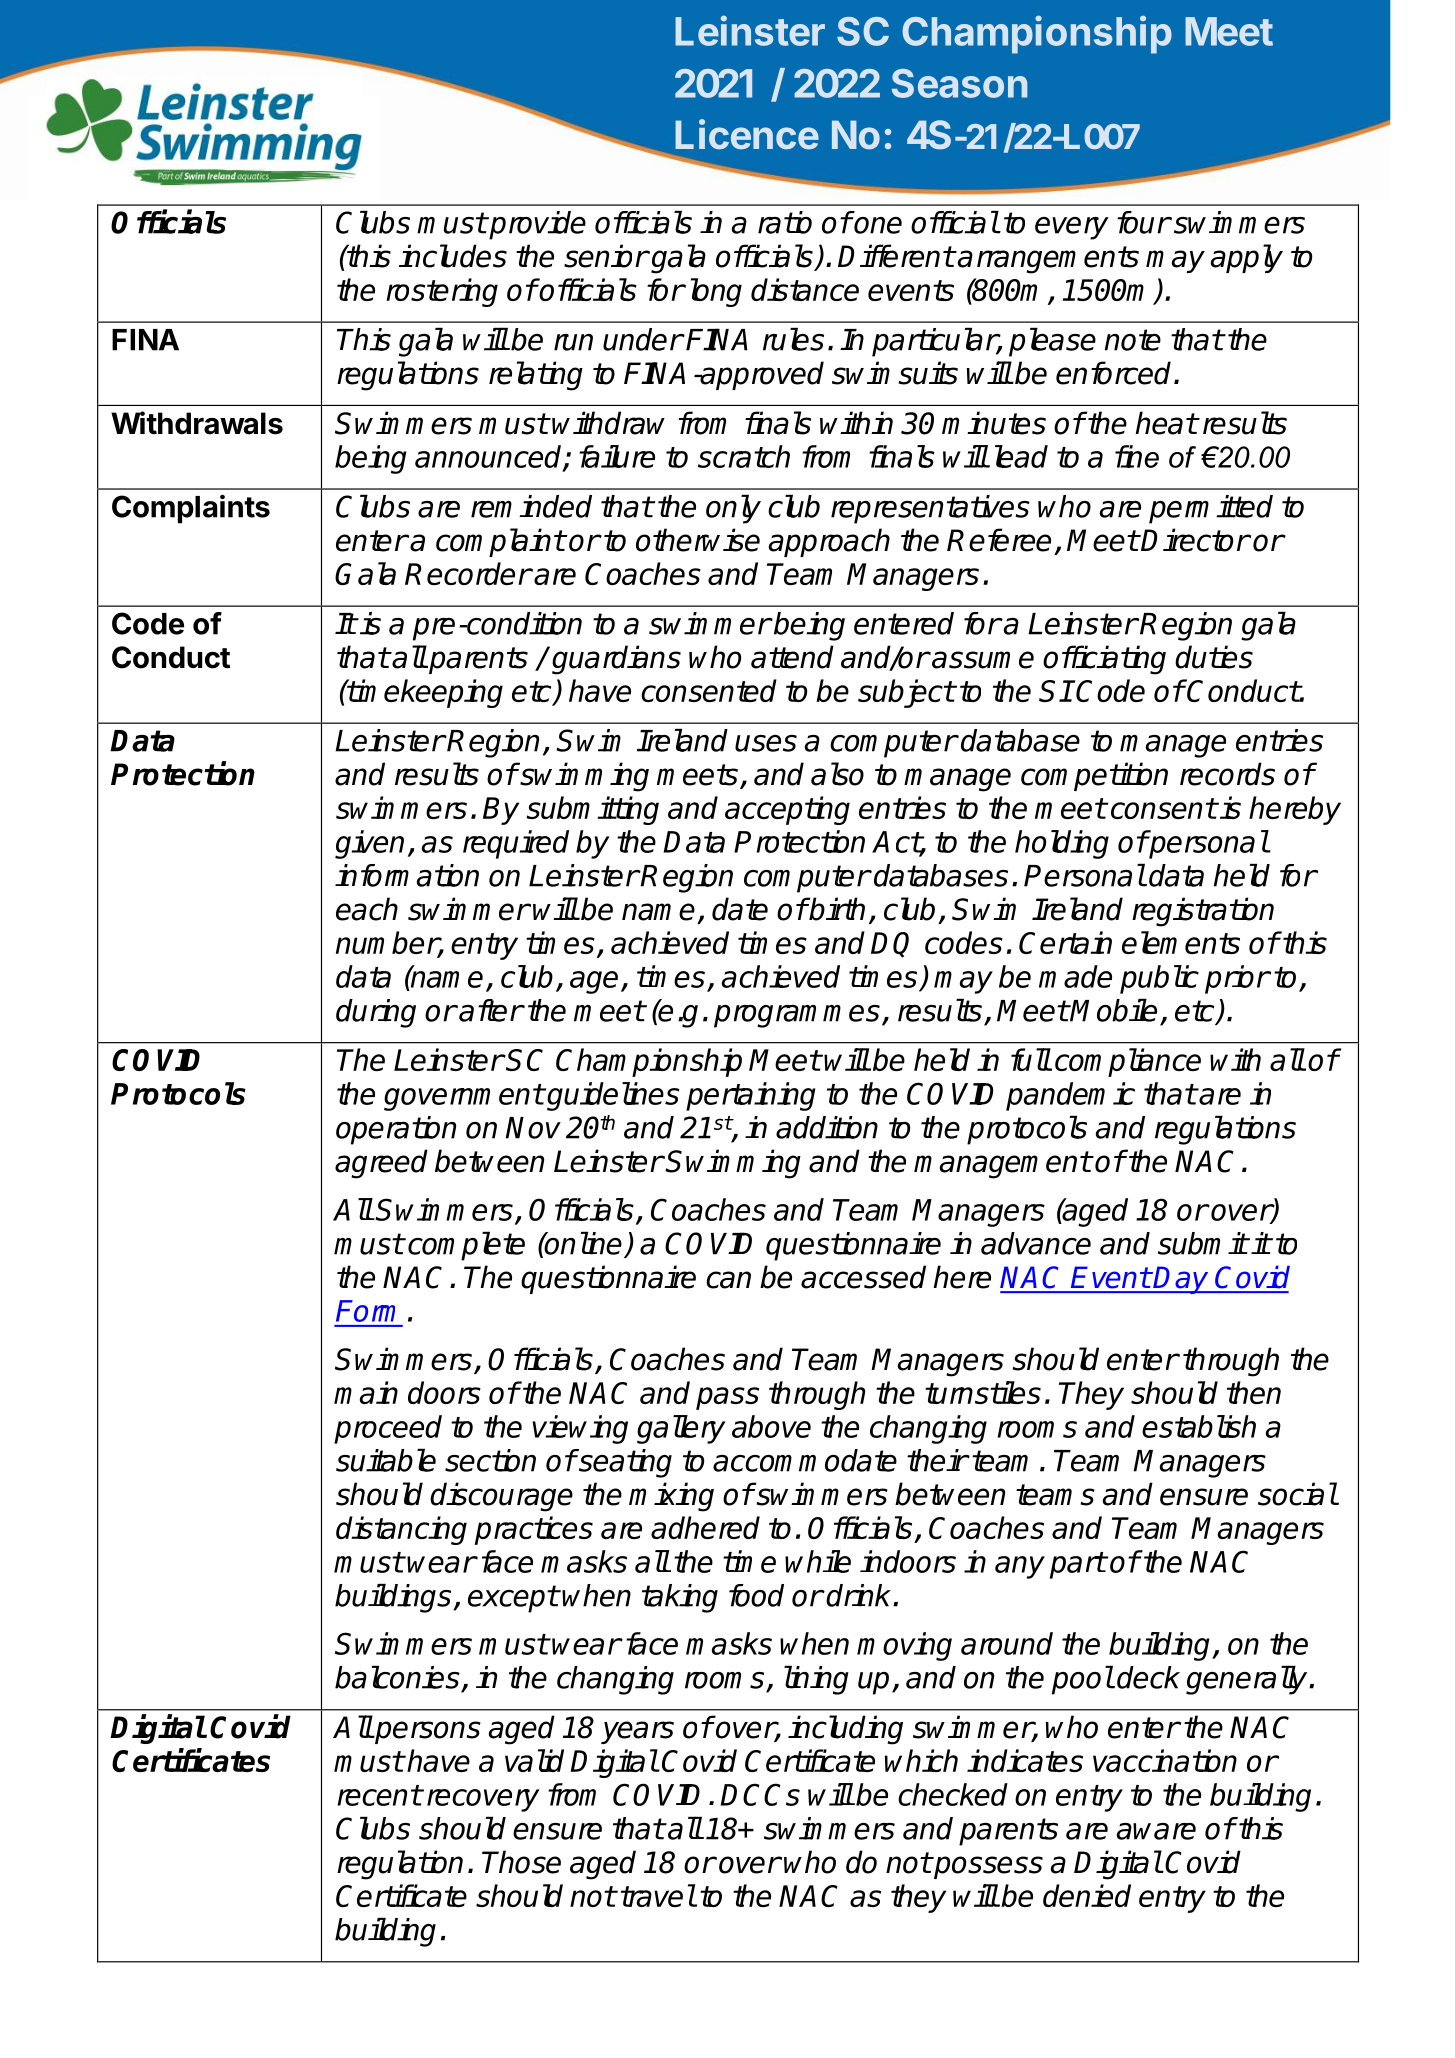 The image size is (1455, 2058). I want to click on programmes, so click(797, 1016).
